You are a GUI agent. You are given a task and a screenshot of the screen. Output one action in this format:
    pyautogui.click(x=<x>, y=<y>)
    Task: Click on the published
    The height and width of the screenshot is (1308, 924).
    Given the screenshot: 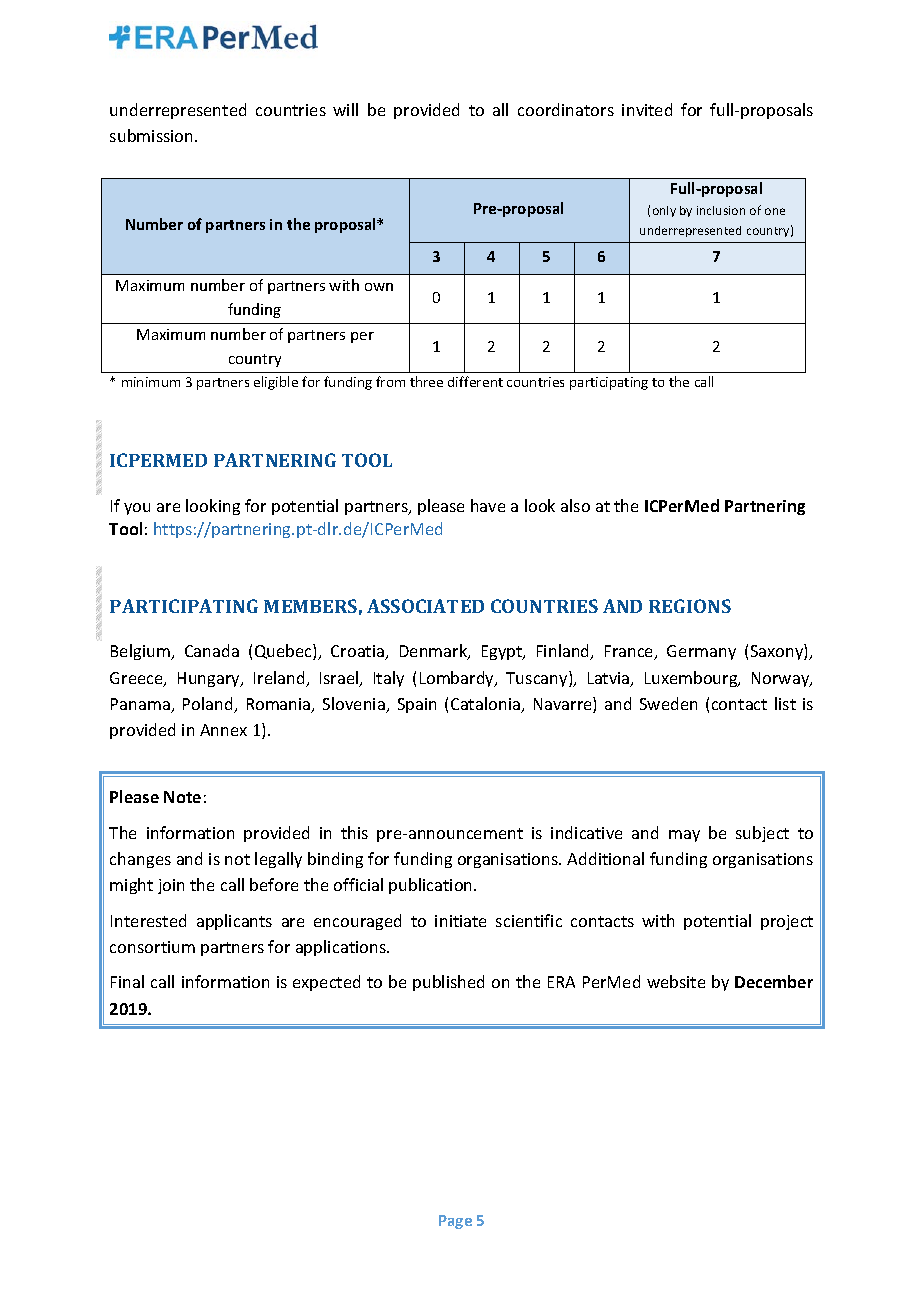 What is the action you would take?
    pyautogui.click(x=448, y=983)
